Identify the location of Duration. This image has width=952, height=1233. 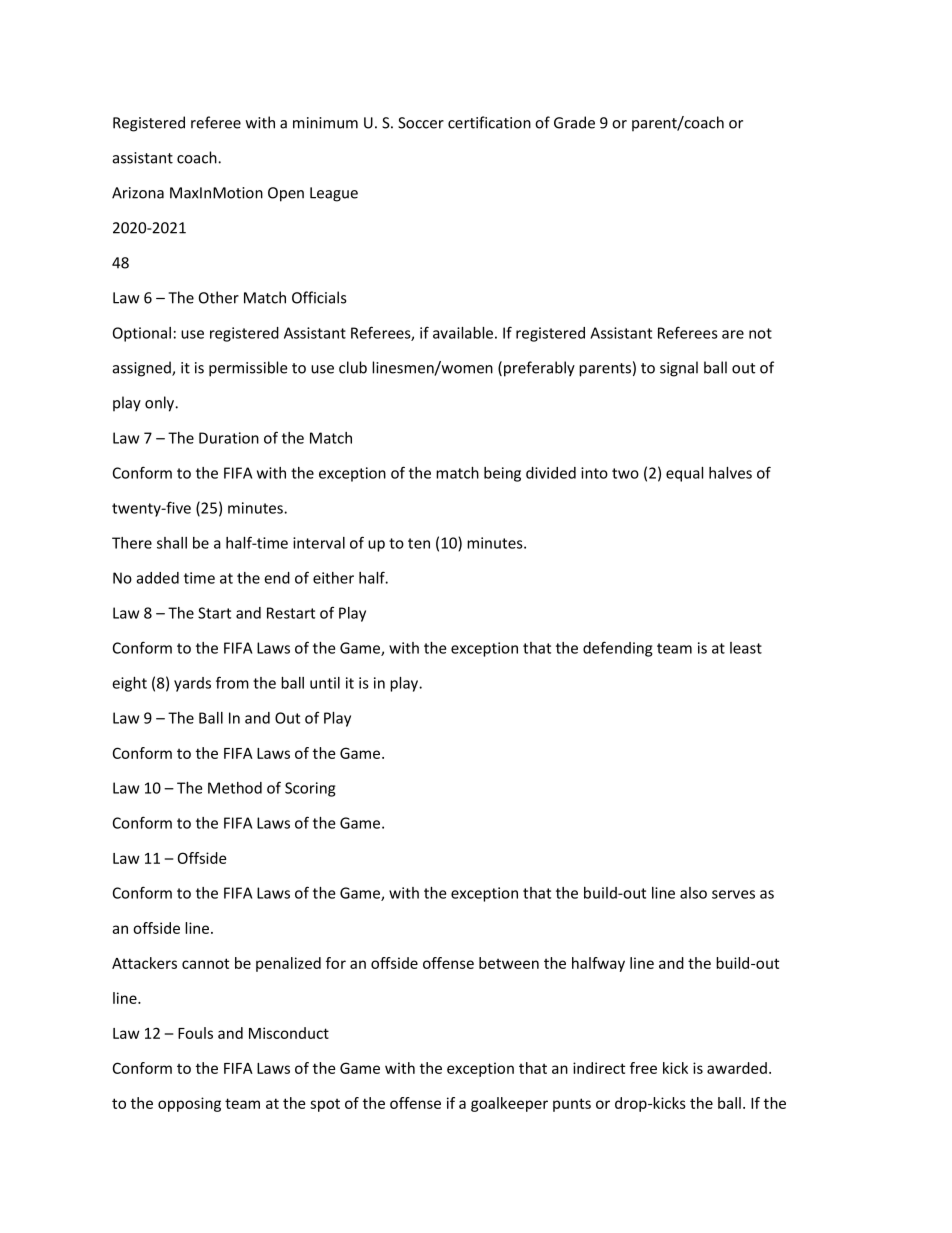
(229, 438).
